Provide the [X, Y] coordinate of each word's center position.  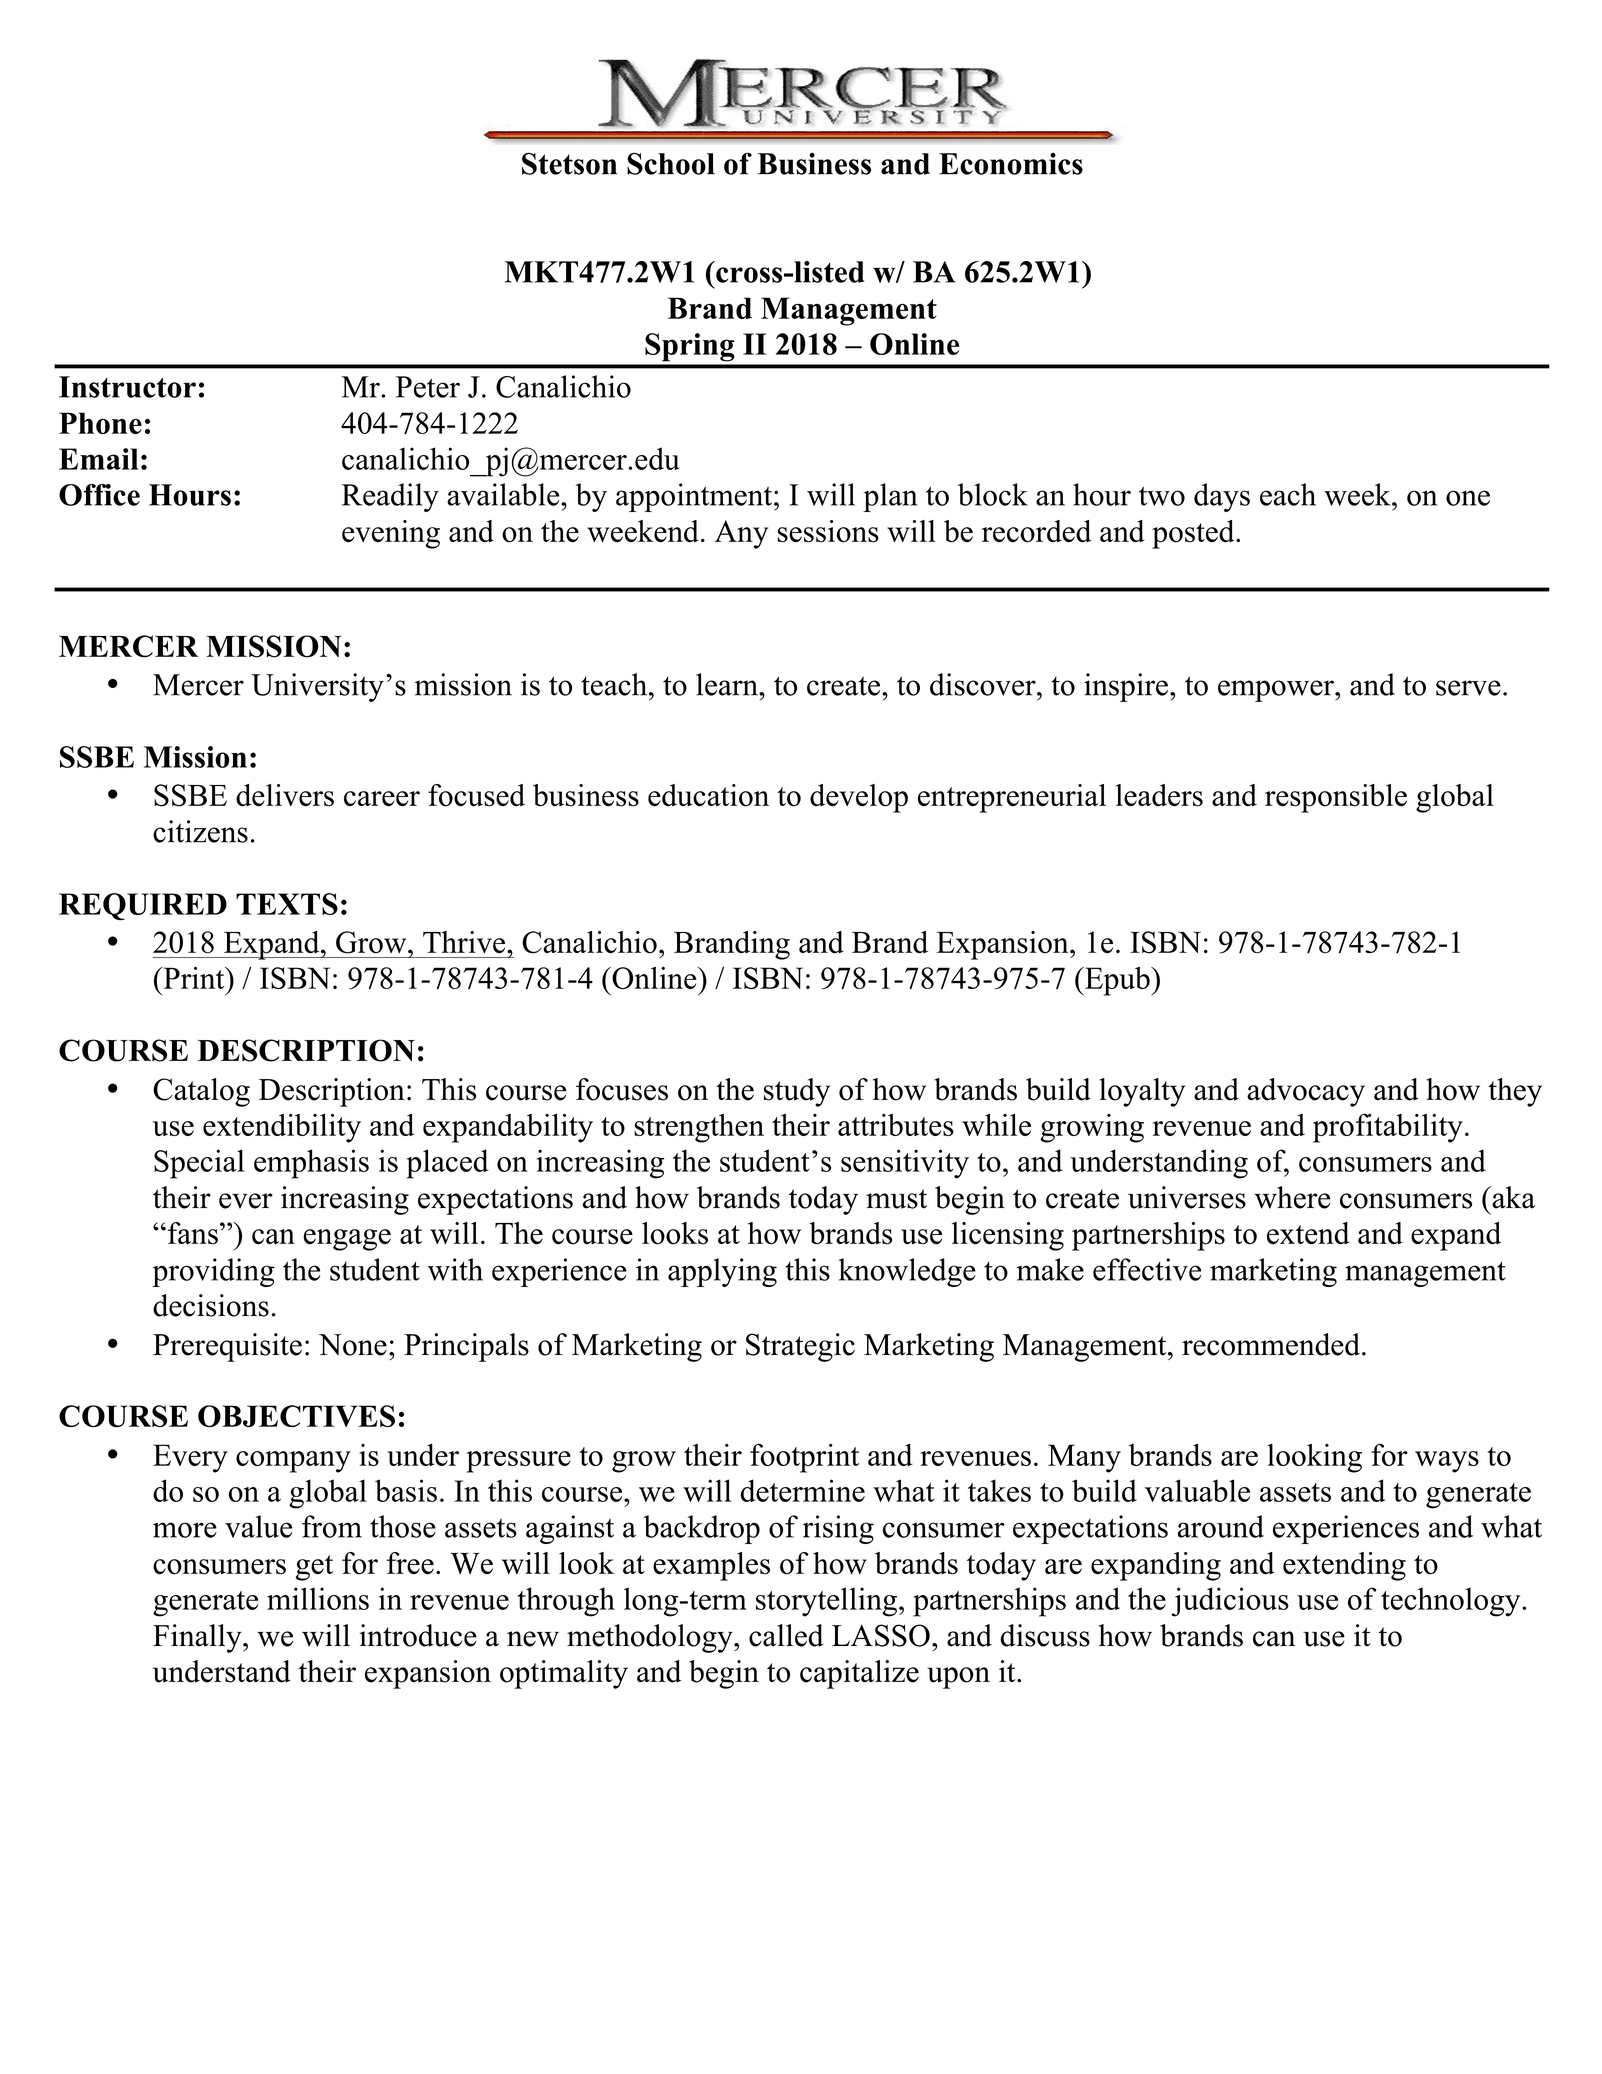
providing [213, 1272]
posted [1194, 534]
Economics [1011, 164]
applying [722, 1272]
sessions [828, 531]
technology [1452, 1602]
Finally [198, 1638]
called [786, 1635]
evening [391, 534]
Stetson [569, 163]
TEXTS [287, 904]
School [671, 163]
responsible [1336, 798]
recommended [1271, 1344]
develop [859, 798]
